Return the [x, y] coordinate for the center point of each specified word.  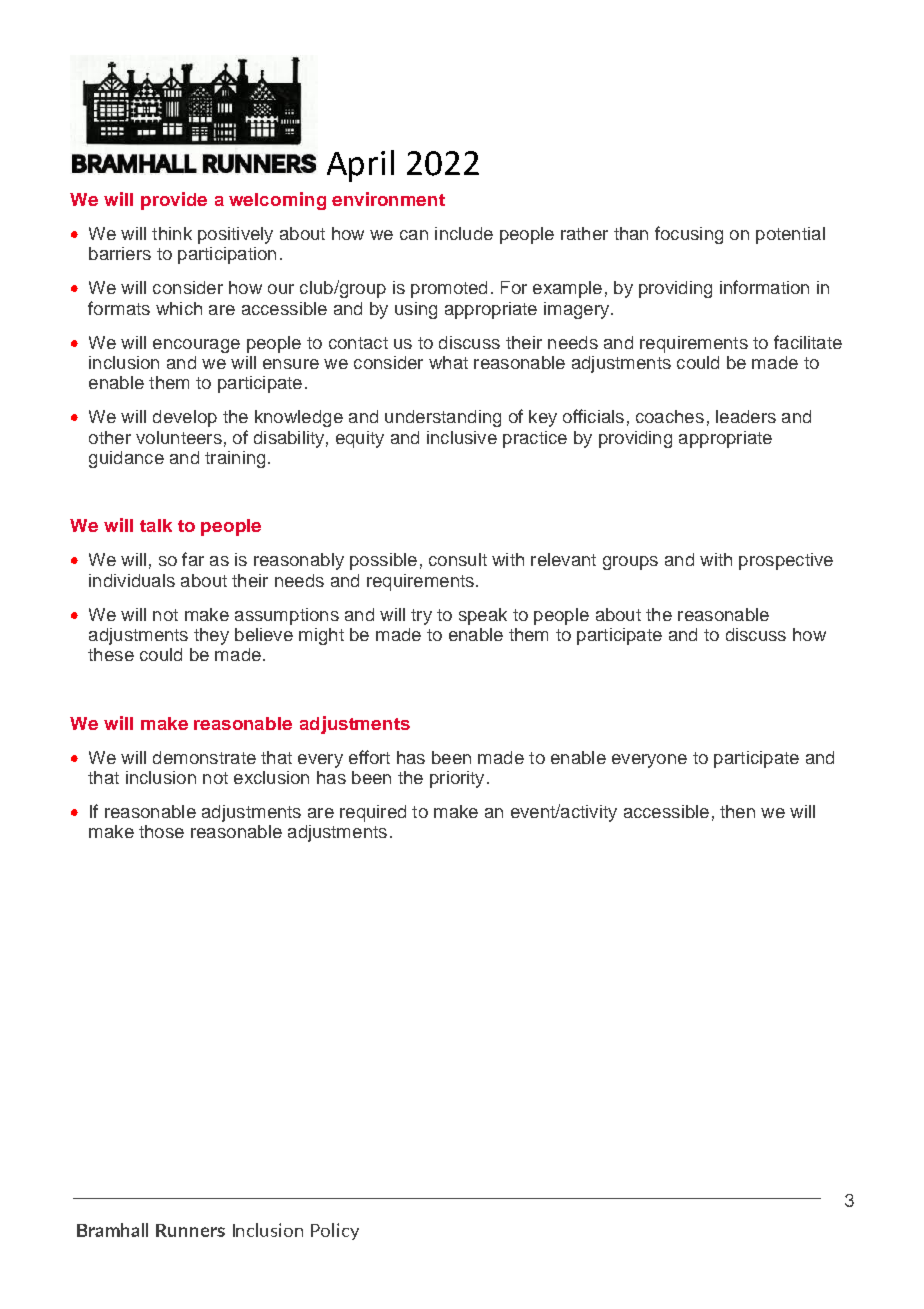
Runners [190, 1230]
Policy [335, 1231]
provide [174, 201]
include [464, 233]
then [737, 811]
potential [790, 235]
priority [457, 779]
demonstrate [204, 757]
